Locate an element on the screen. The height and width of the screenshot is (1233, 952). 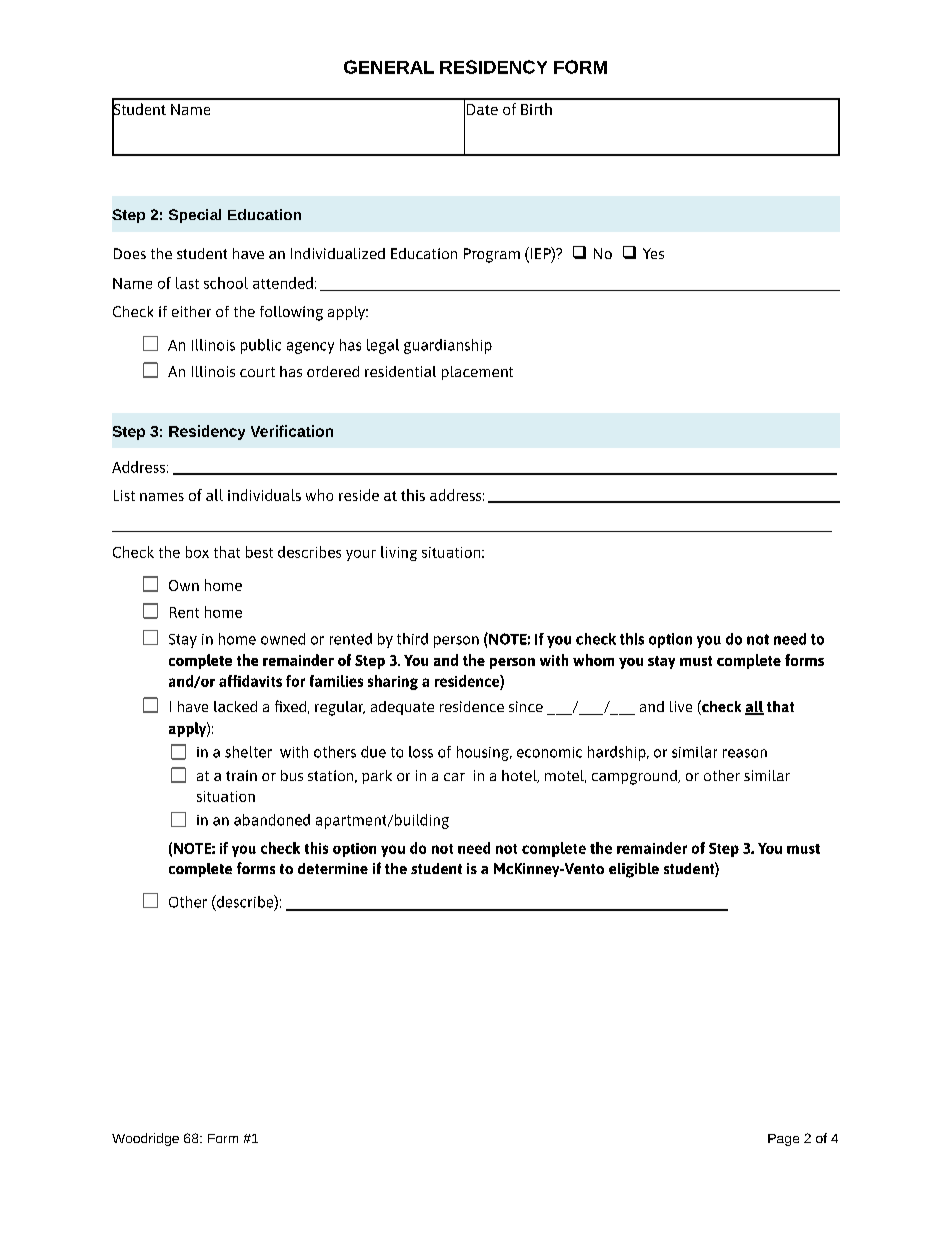
Date is located at coordinates (482, 109).
